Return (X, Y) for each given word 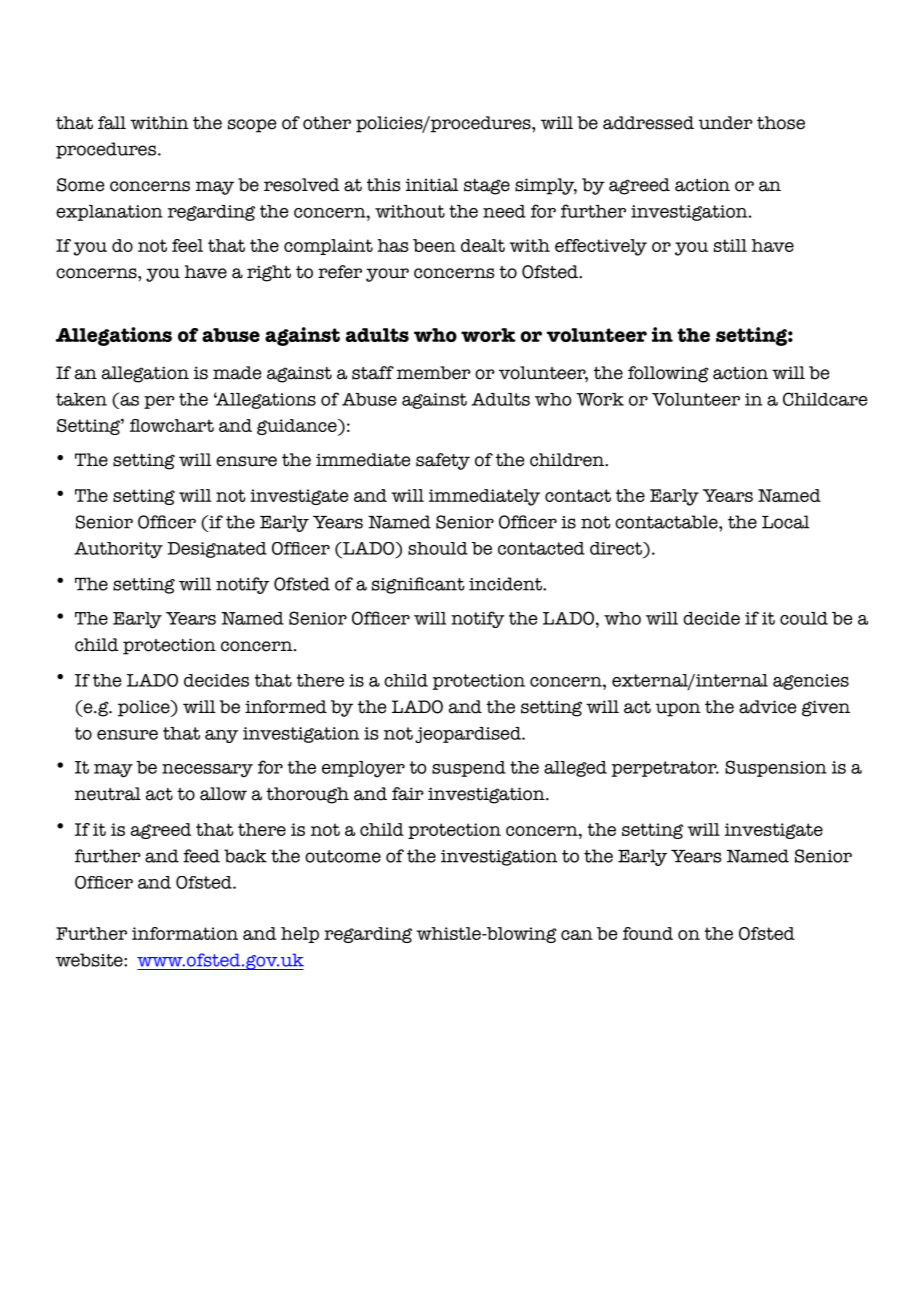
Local (785, 522)
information (185, 933)
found (648, 933)
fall (112, 123)
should (438, 548)
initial (432, 185)
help (300, 935)
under (726, 123)
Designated (217, 550)
